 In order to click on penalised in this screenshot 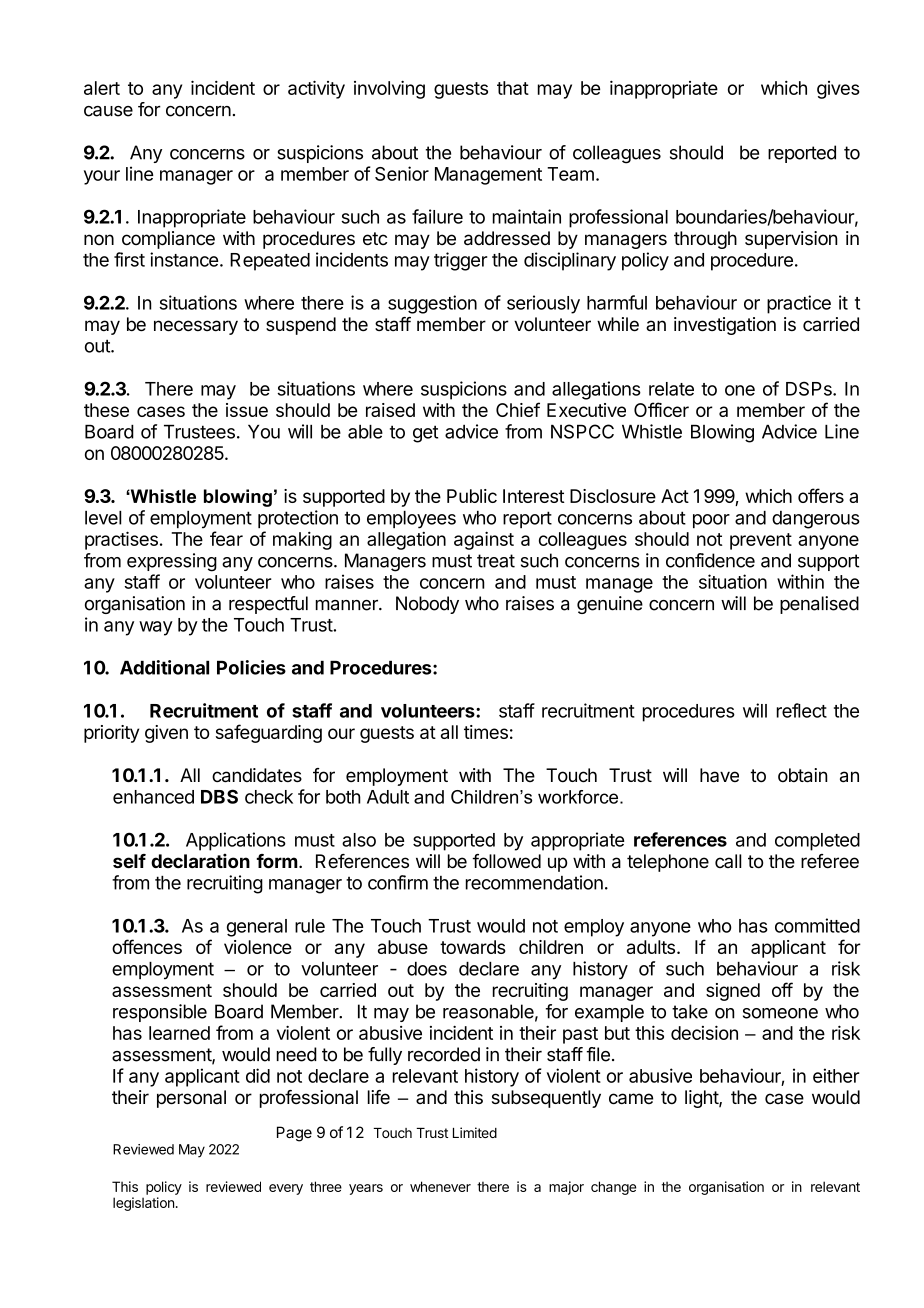, I will do `click(819, 605)`.
